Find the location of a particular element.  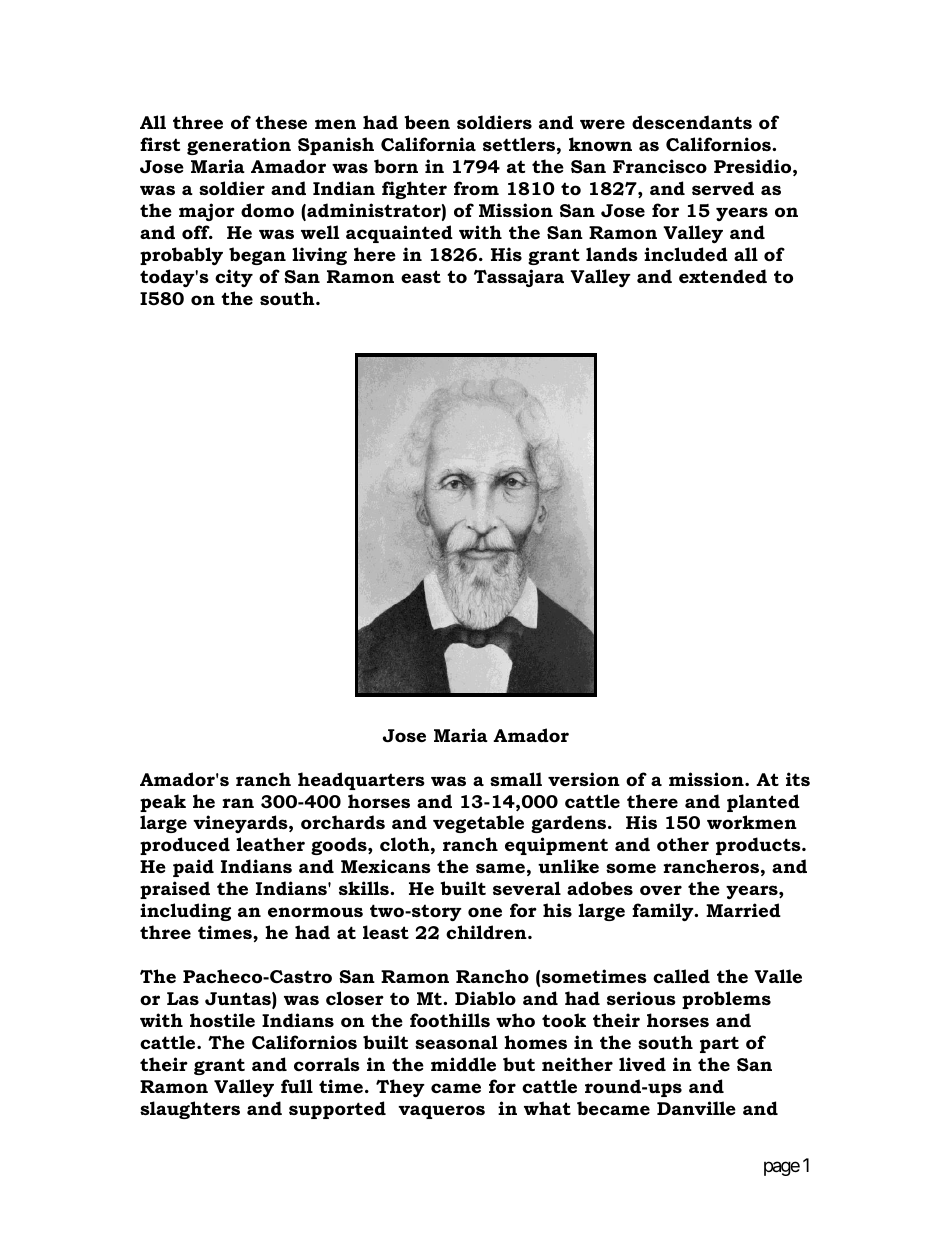

generation is located at coordinates (239, 146).
